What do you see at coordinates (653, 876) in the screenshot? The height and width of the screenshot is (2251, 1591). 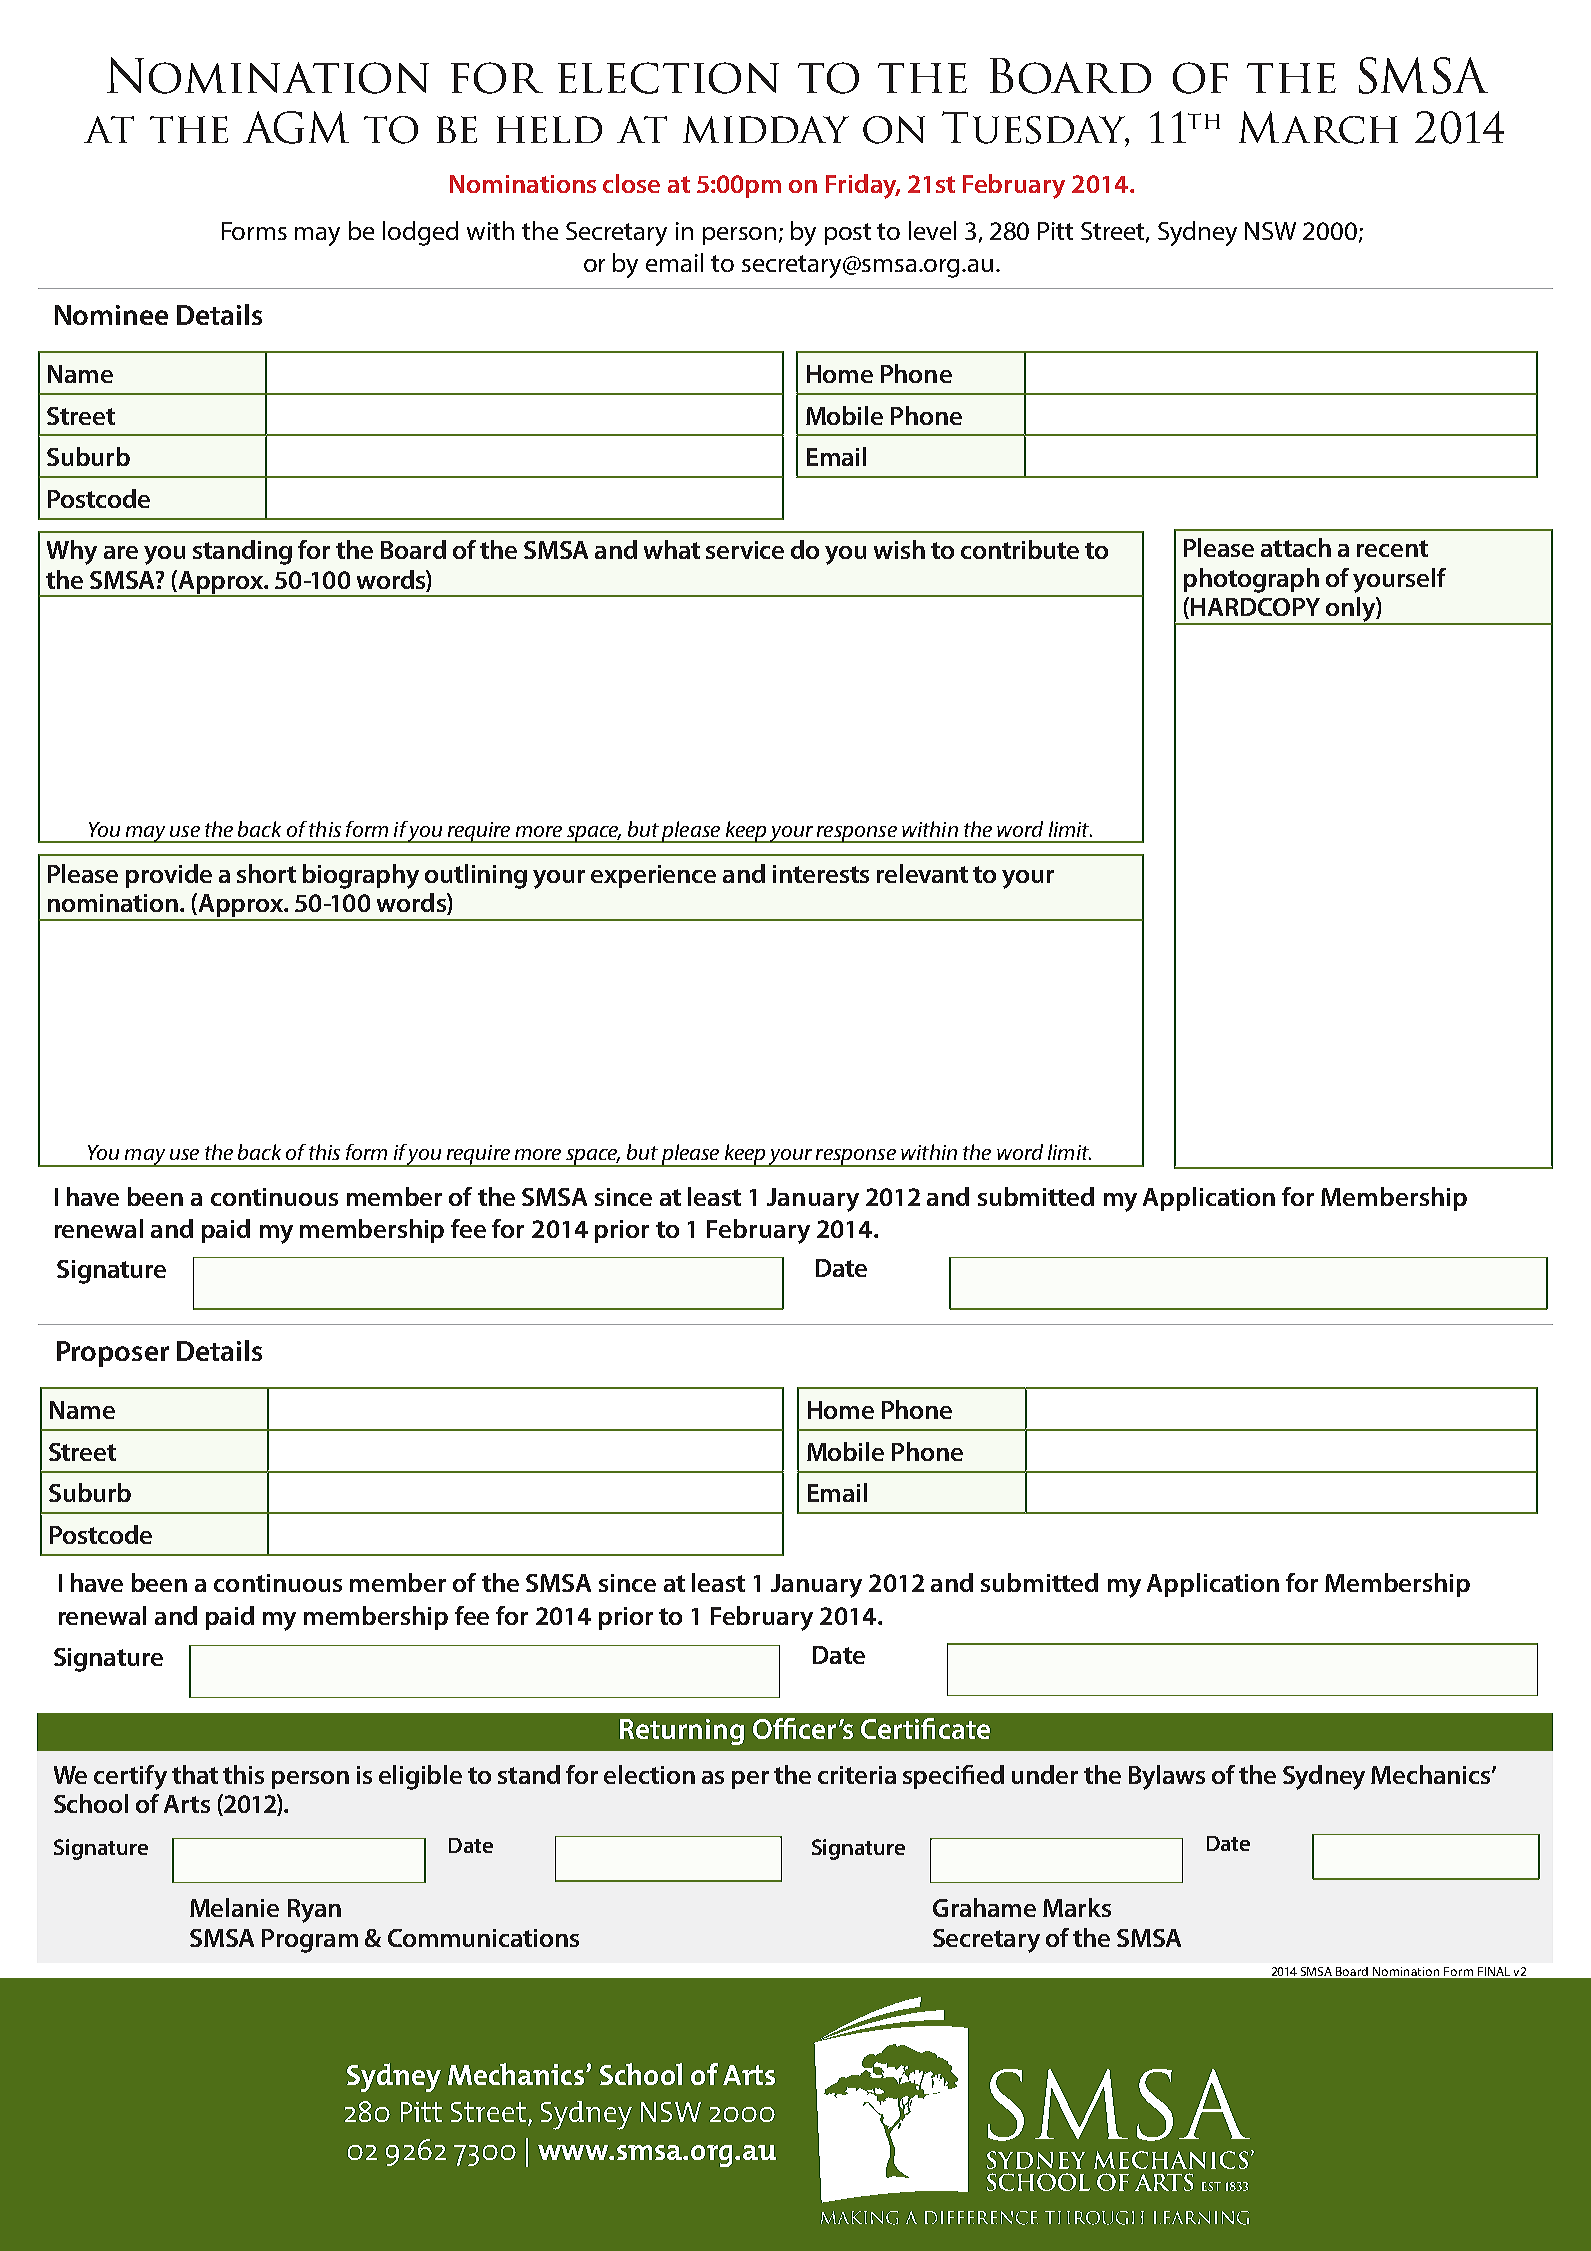 I see `experience` at bounding box center [653, 876].
